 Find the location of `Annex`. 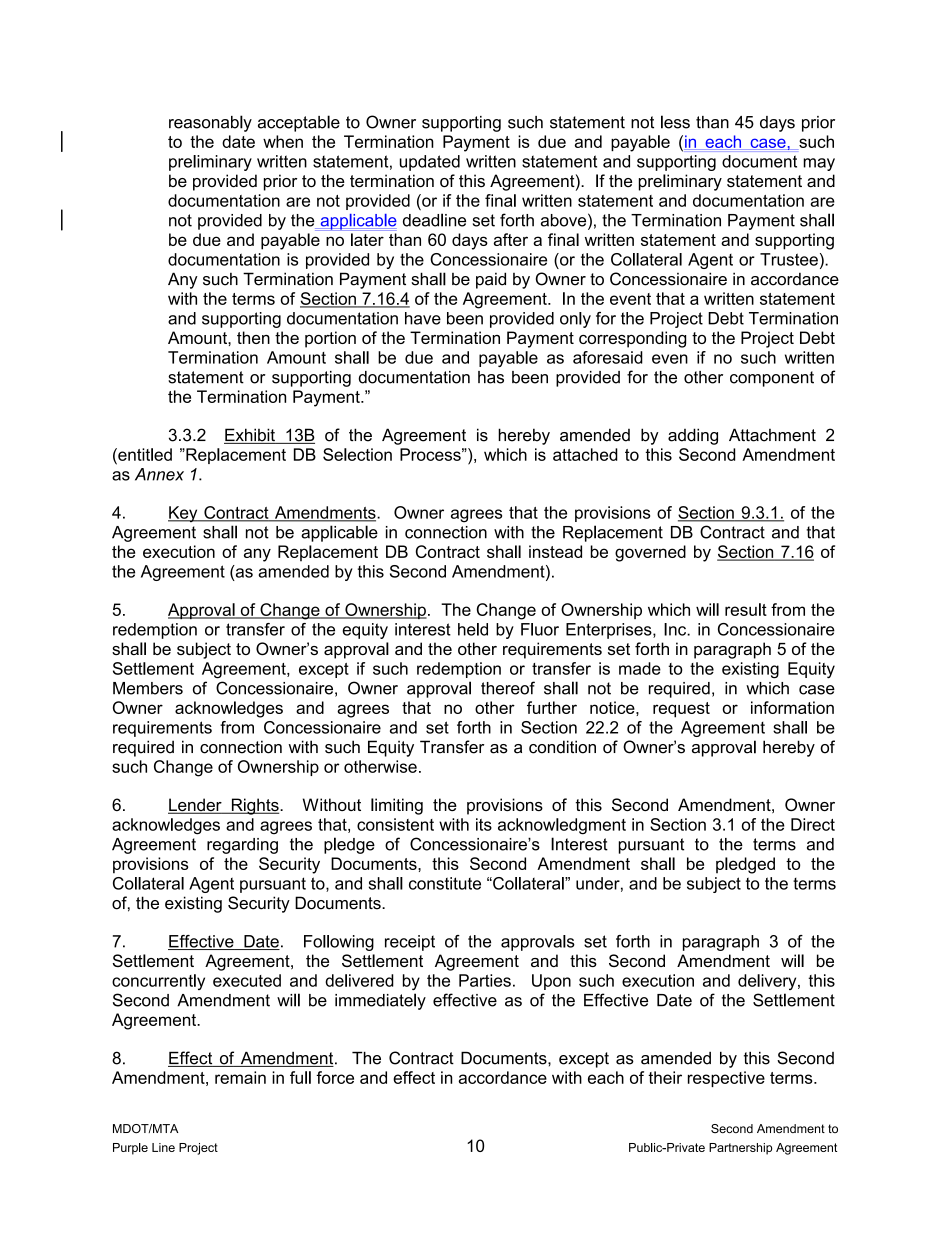

Annex is located at coordinates (159, 474).
